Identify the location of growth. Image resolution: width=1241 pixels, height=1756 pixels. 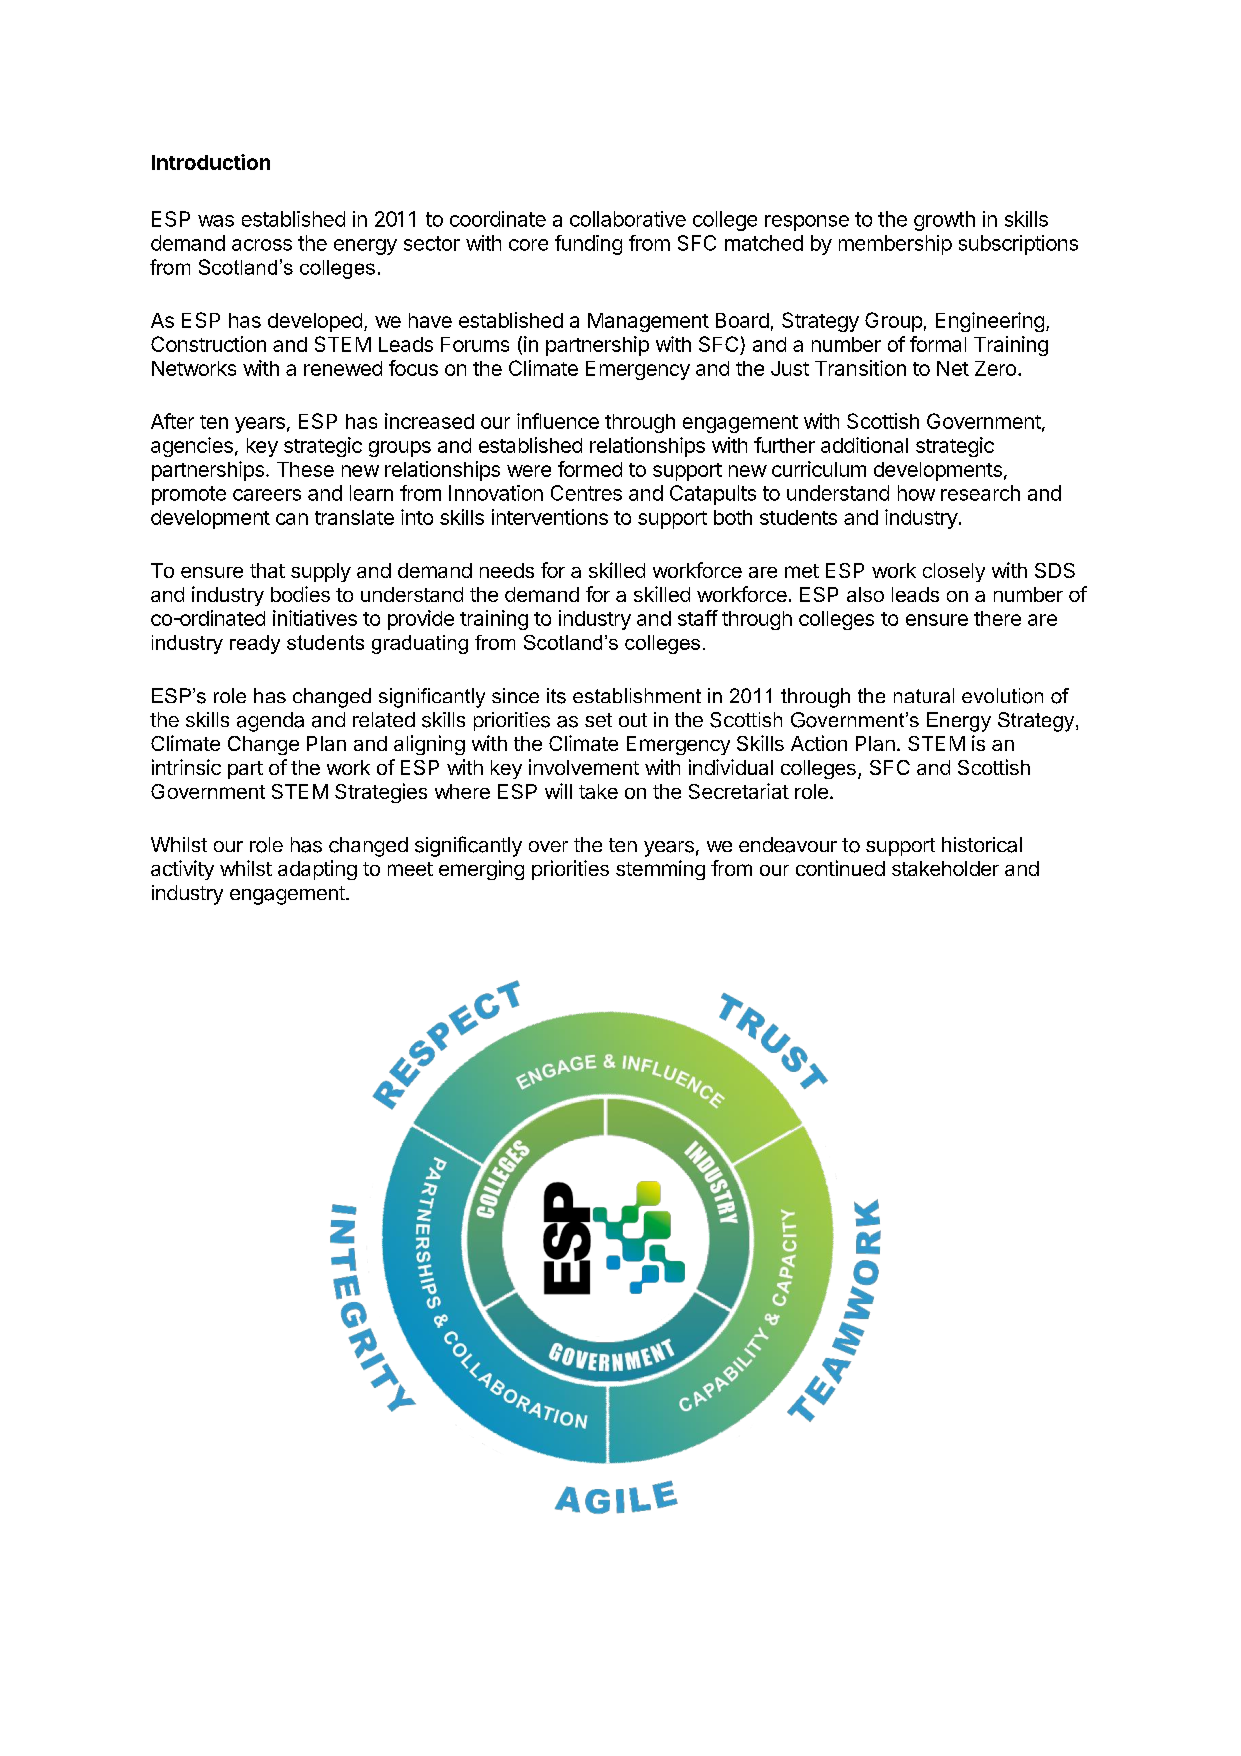
(944, 221).
